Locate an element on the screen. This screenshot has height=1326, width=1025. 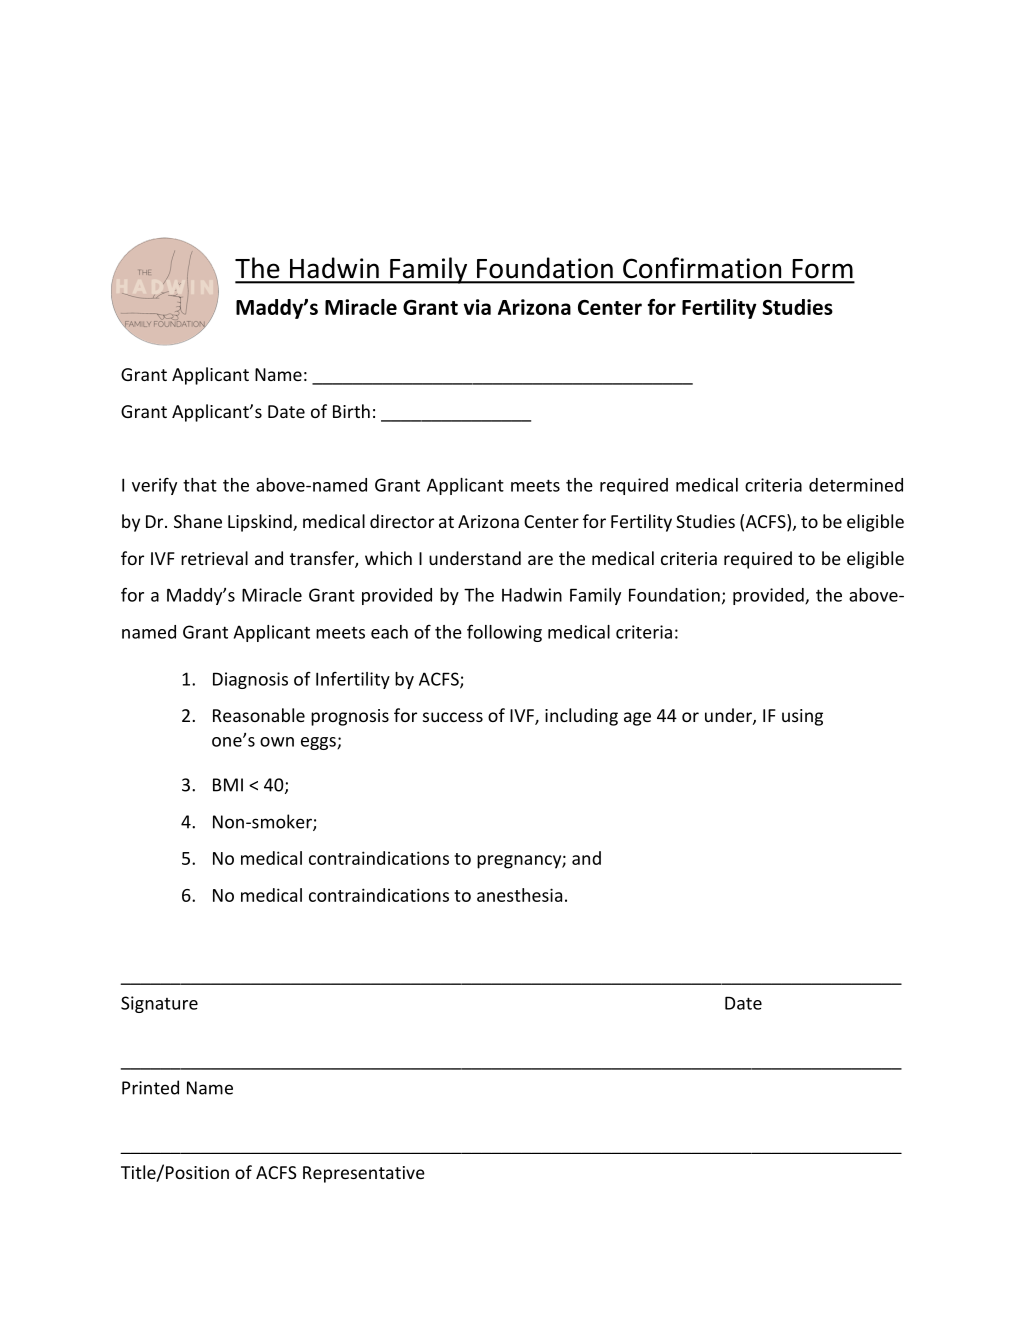
are is located at coordinates (540, 560).
